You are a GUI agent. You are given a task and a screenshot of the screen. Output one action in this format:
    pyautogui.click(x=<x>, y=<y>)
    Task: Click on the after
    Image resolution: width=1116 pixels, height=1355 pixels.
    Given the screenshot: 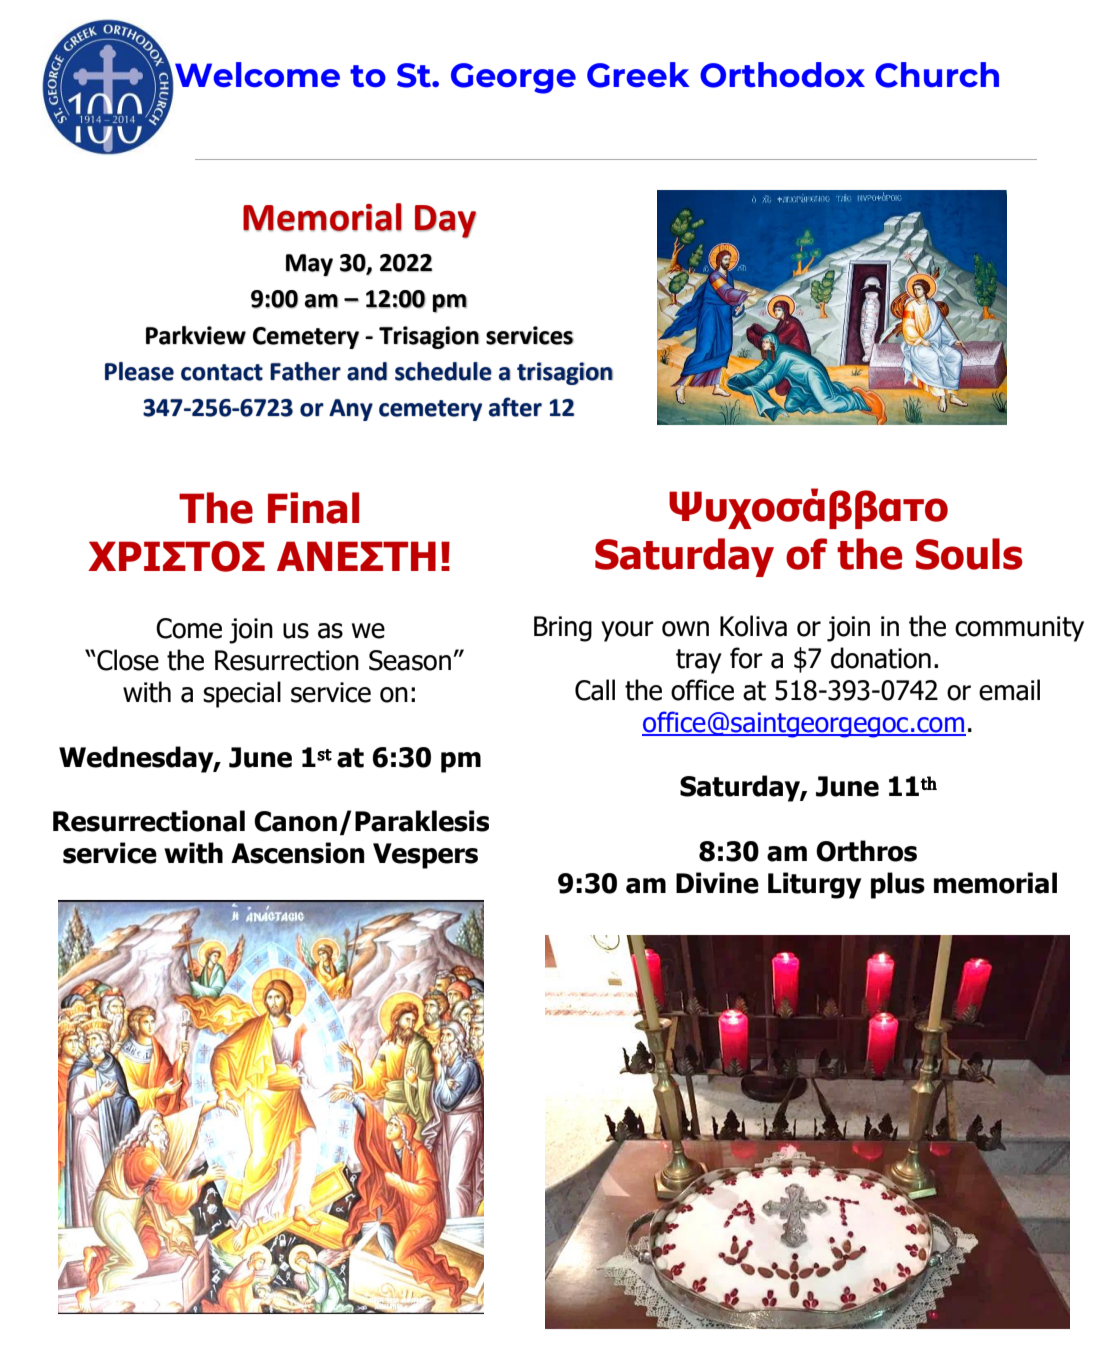 What is the action you would take?
    pyautogui.click(x=515, y=407)
